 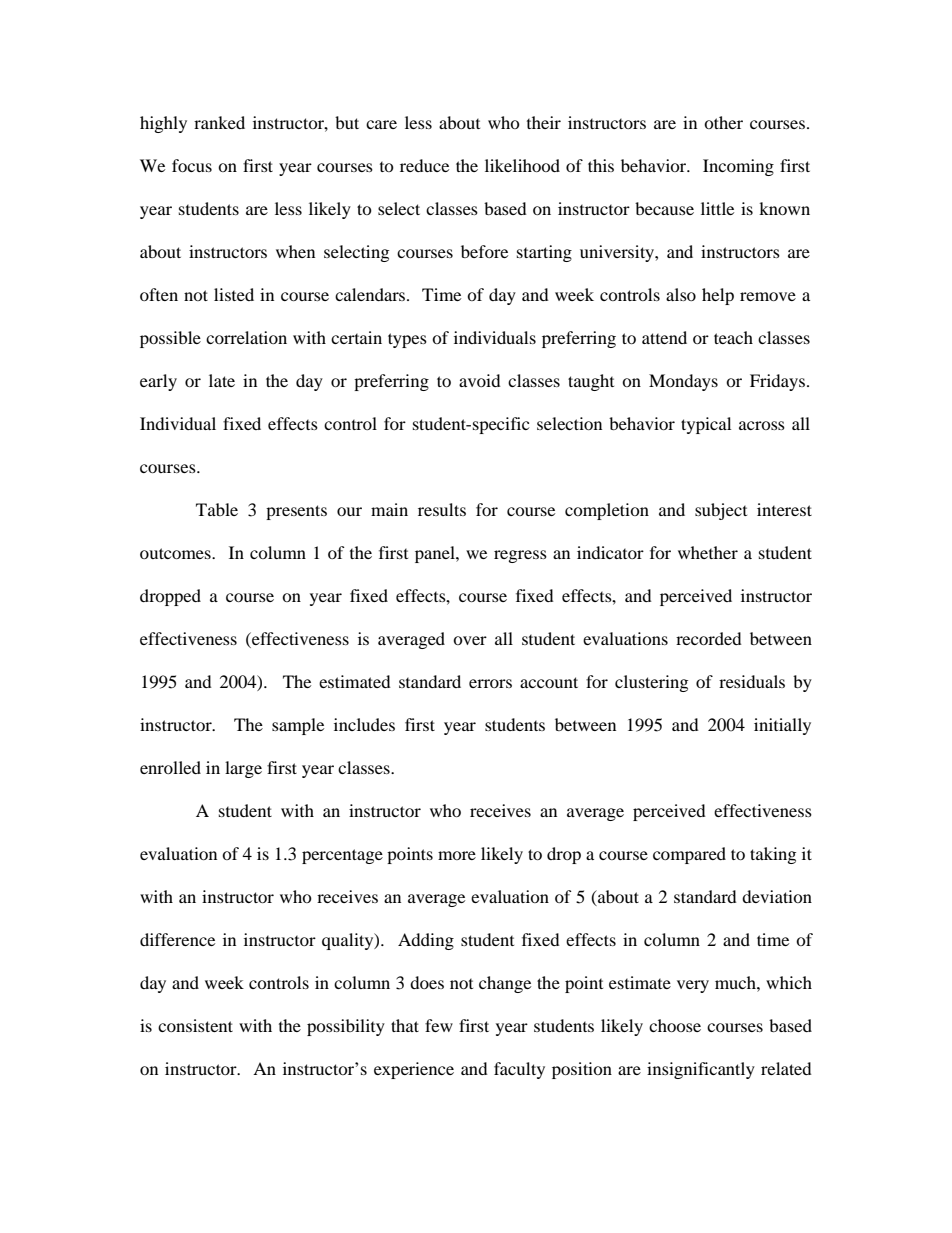 What do you see at coordinates (522, 165) in the screenshot?
I see `likelihood` at bounding box center [522, 165].
